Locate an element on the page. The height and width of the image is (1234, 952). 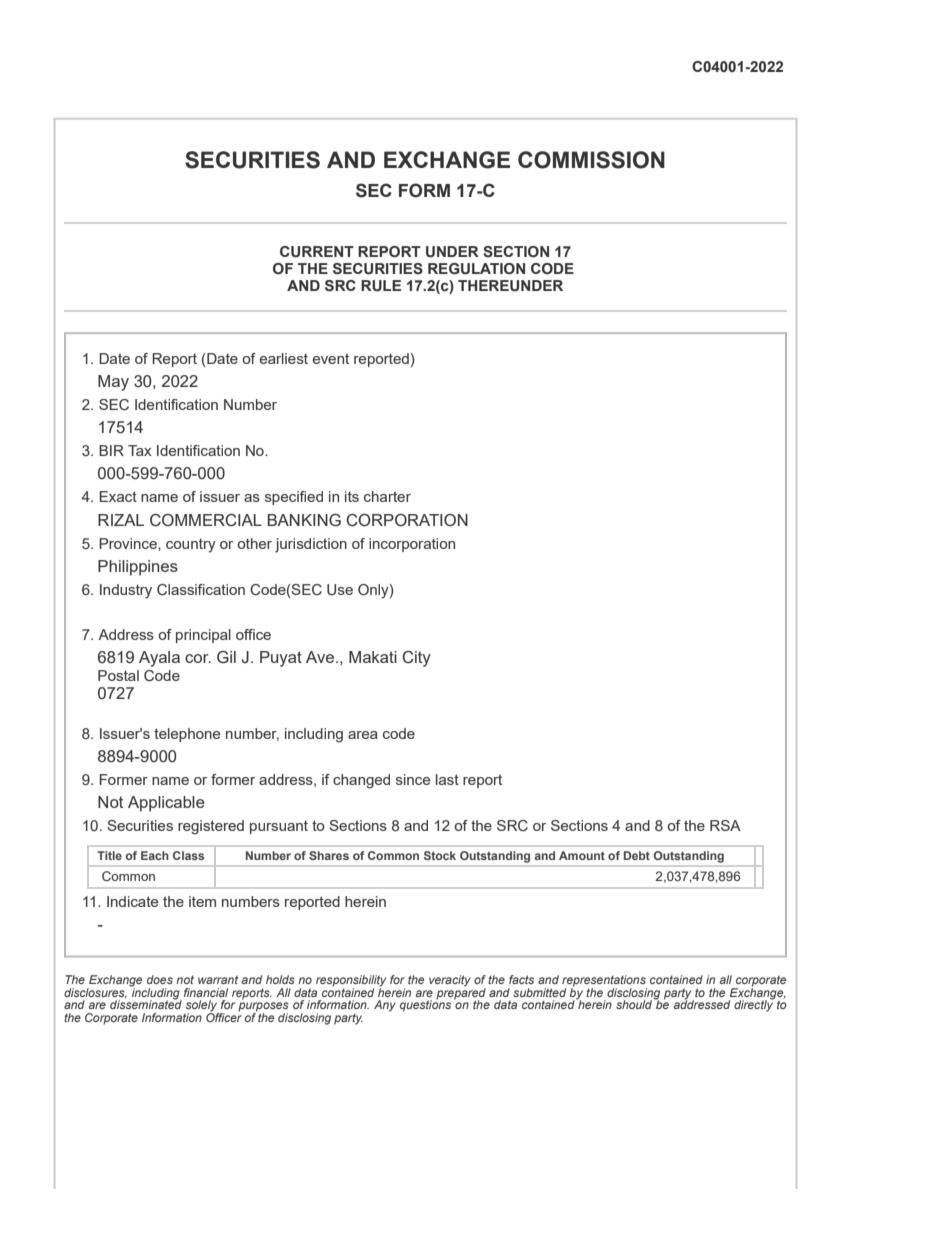
REGULATION is located at coordinates (476, 269).
